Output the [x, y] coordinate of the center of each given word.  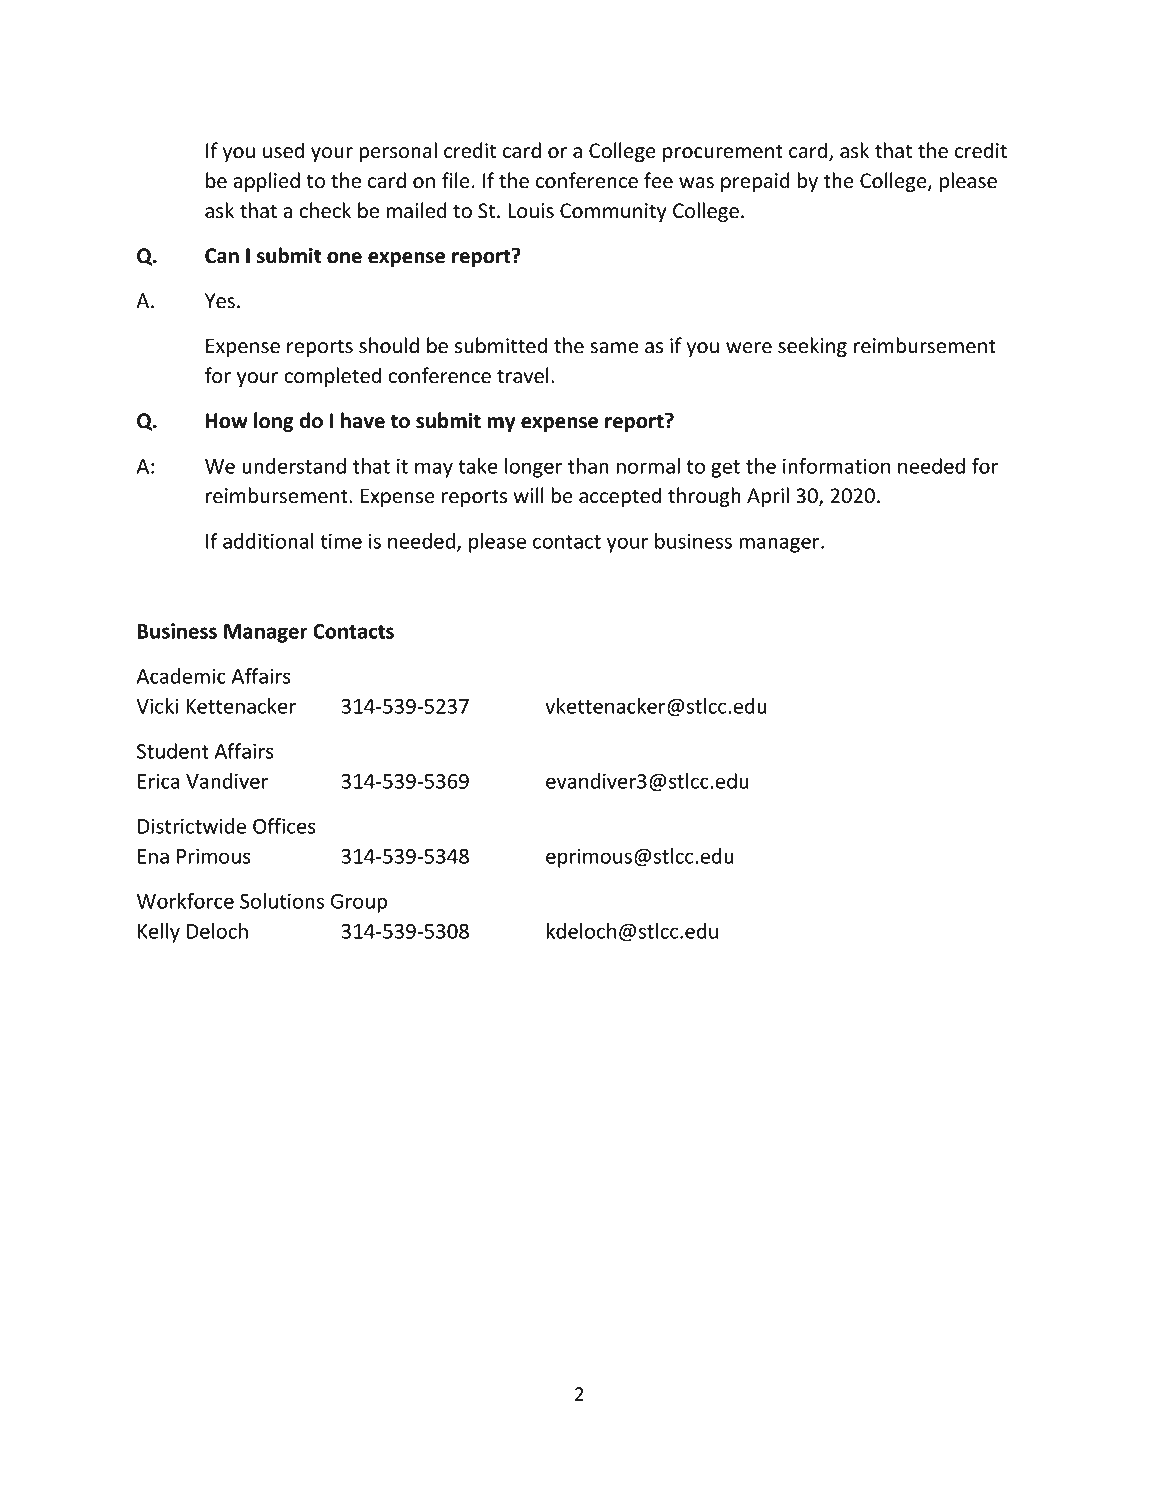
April [768, 497]
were [749, 348]
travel [523, 375]
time [341, 541]
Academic [181, 676]
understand [294, 466]
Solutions [282, 901]
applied [266, 182]
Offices [284, 826]
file [456, 180]
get [725, 469]
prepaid [755, 182]
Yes [220, 301]
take [478, 466]
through [704, 497]
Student [173, 751]
